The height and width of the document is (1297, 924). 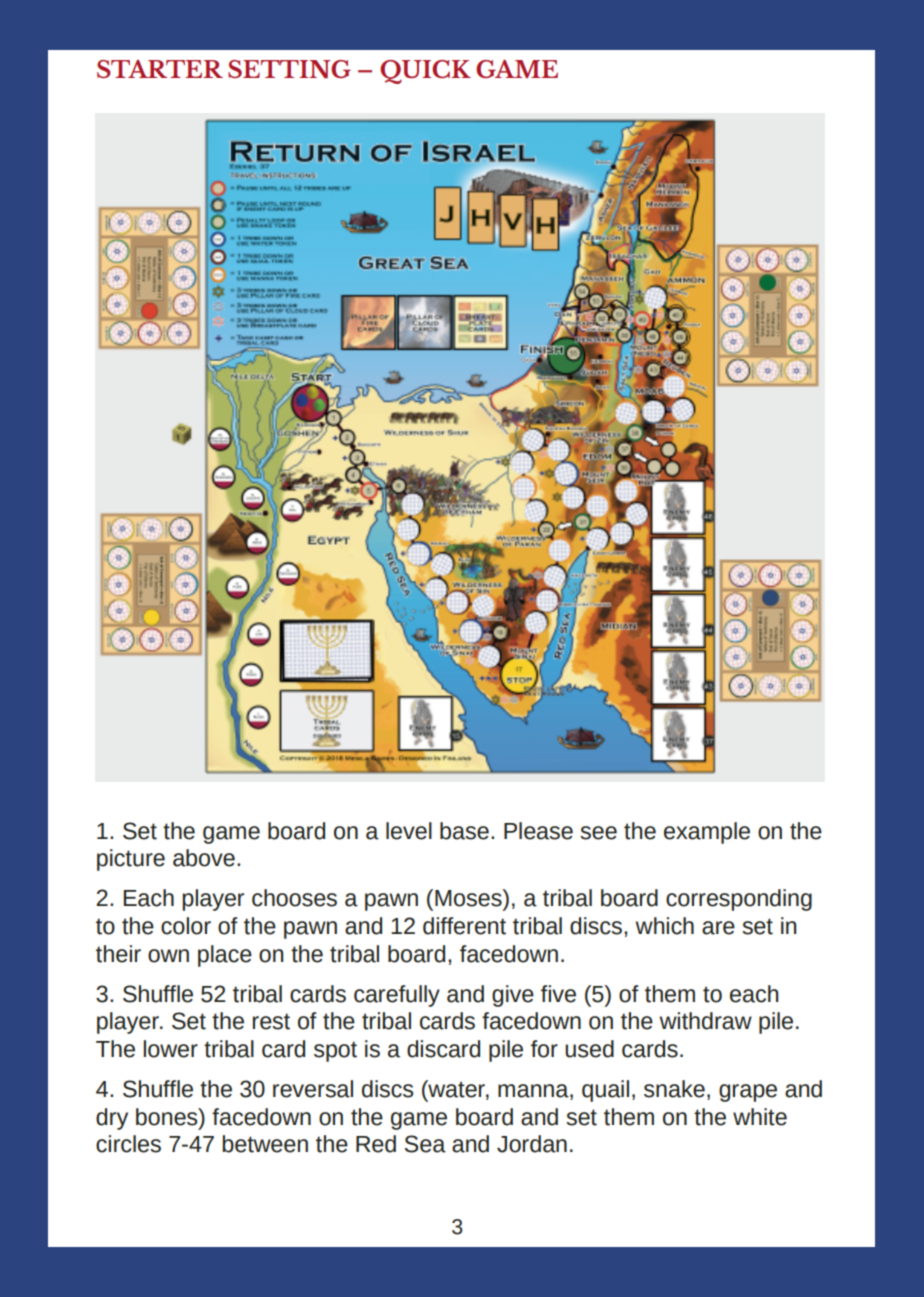 What do you see at coordinates (168, 1117) in the document?
I see `bones` at bounding box center [168, 1117].
